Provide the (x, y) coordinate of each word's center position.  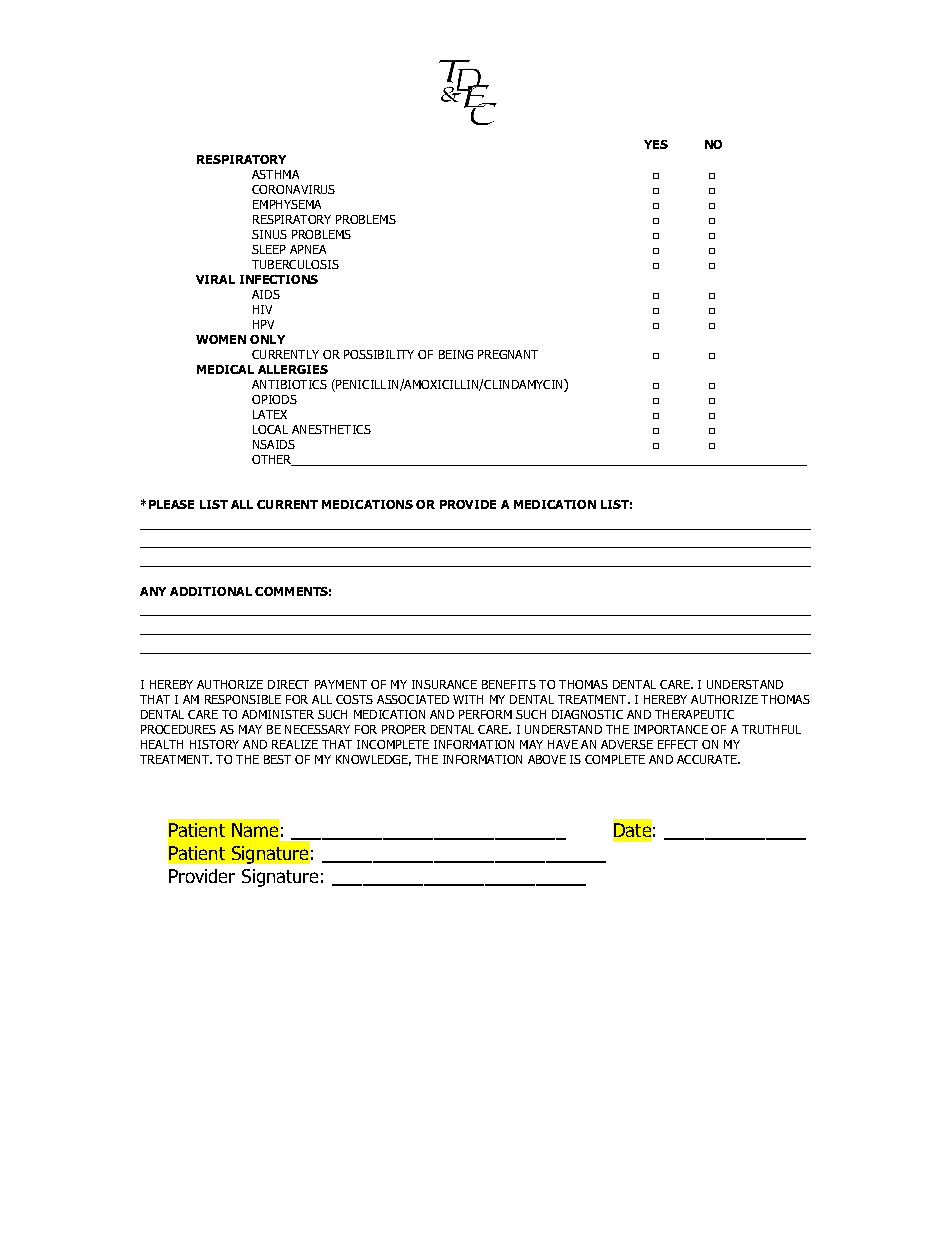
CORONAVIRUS (293, 189)
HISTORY (214, 744)
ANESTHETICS (331, 429)
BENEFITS (509, 684)
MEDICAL (225, 369)
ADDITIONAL (211, 591)
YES (656, 144)
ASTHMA (275, 174)
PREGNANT (508, 354)
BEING (456, 354)
